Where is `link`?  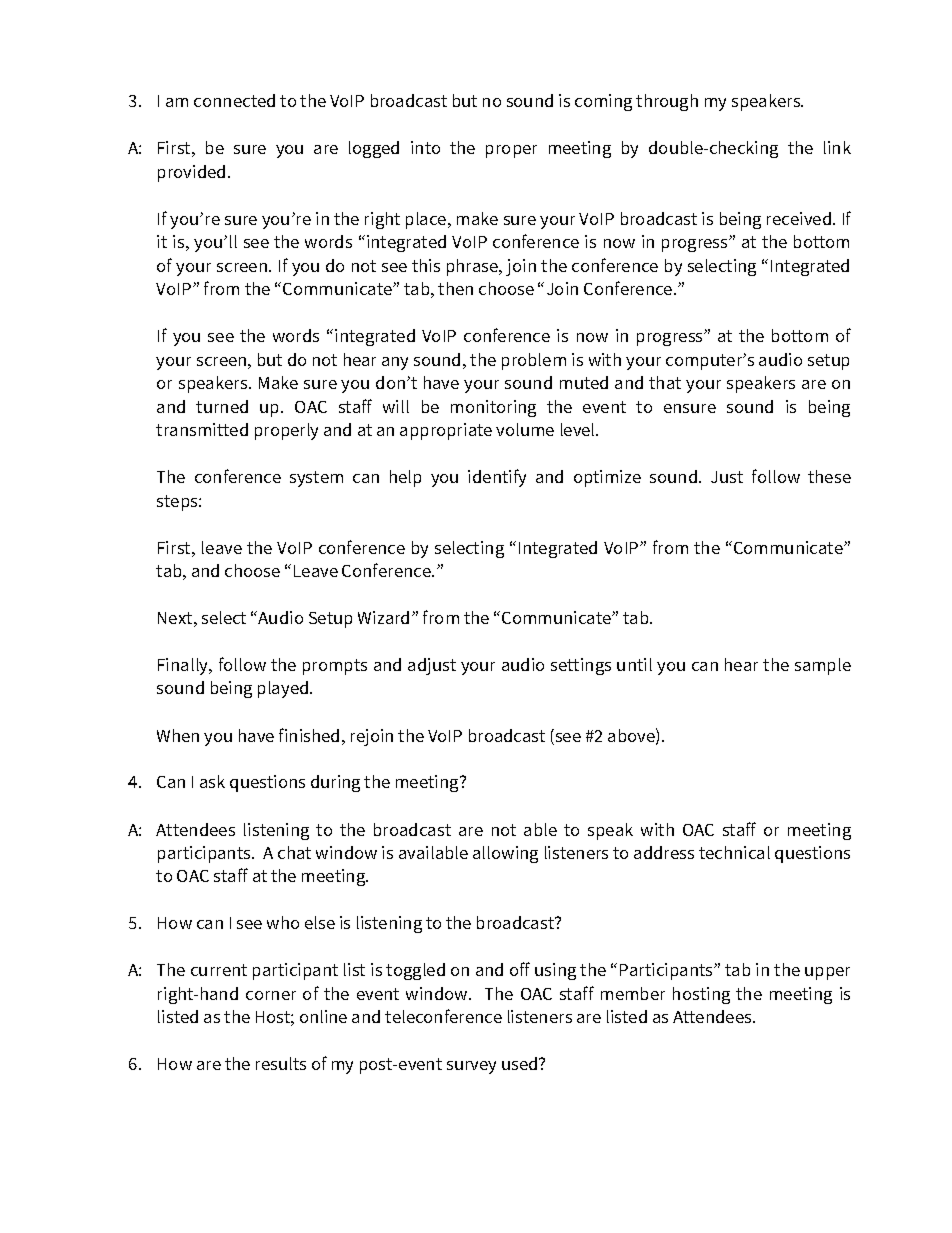 link is located at coordinates (837, 147).
